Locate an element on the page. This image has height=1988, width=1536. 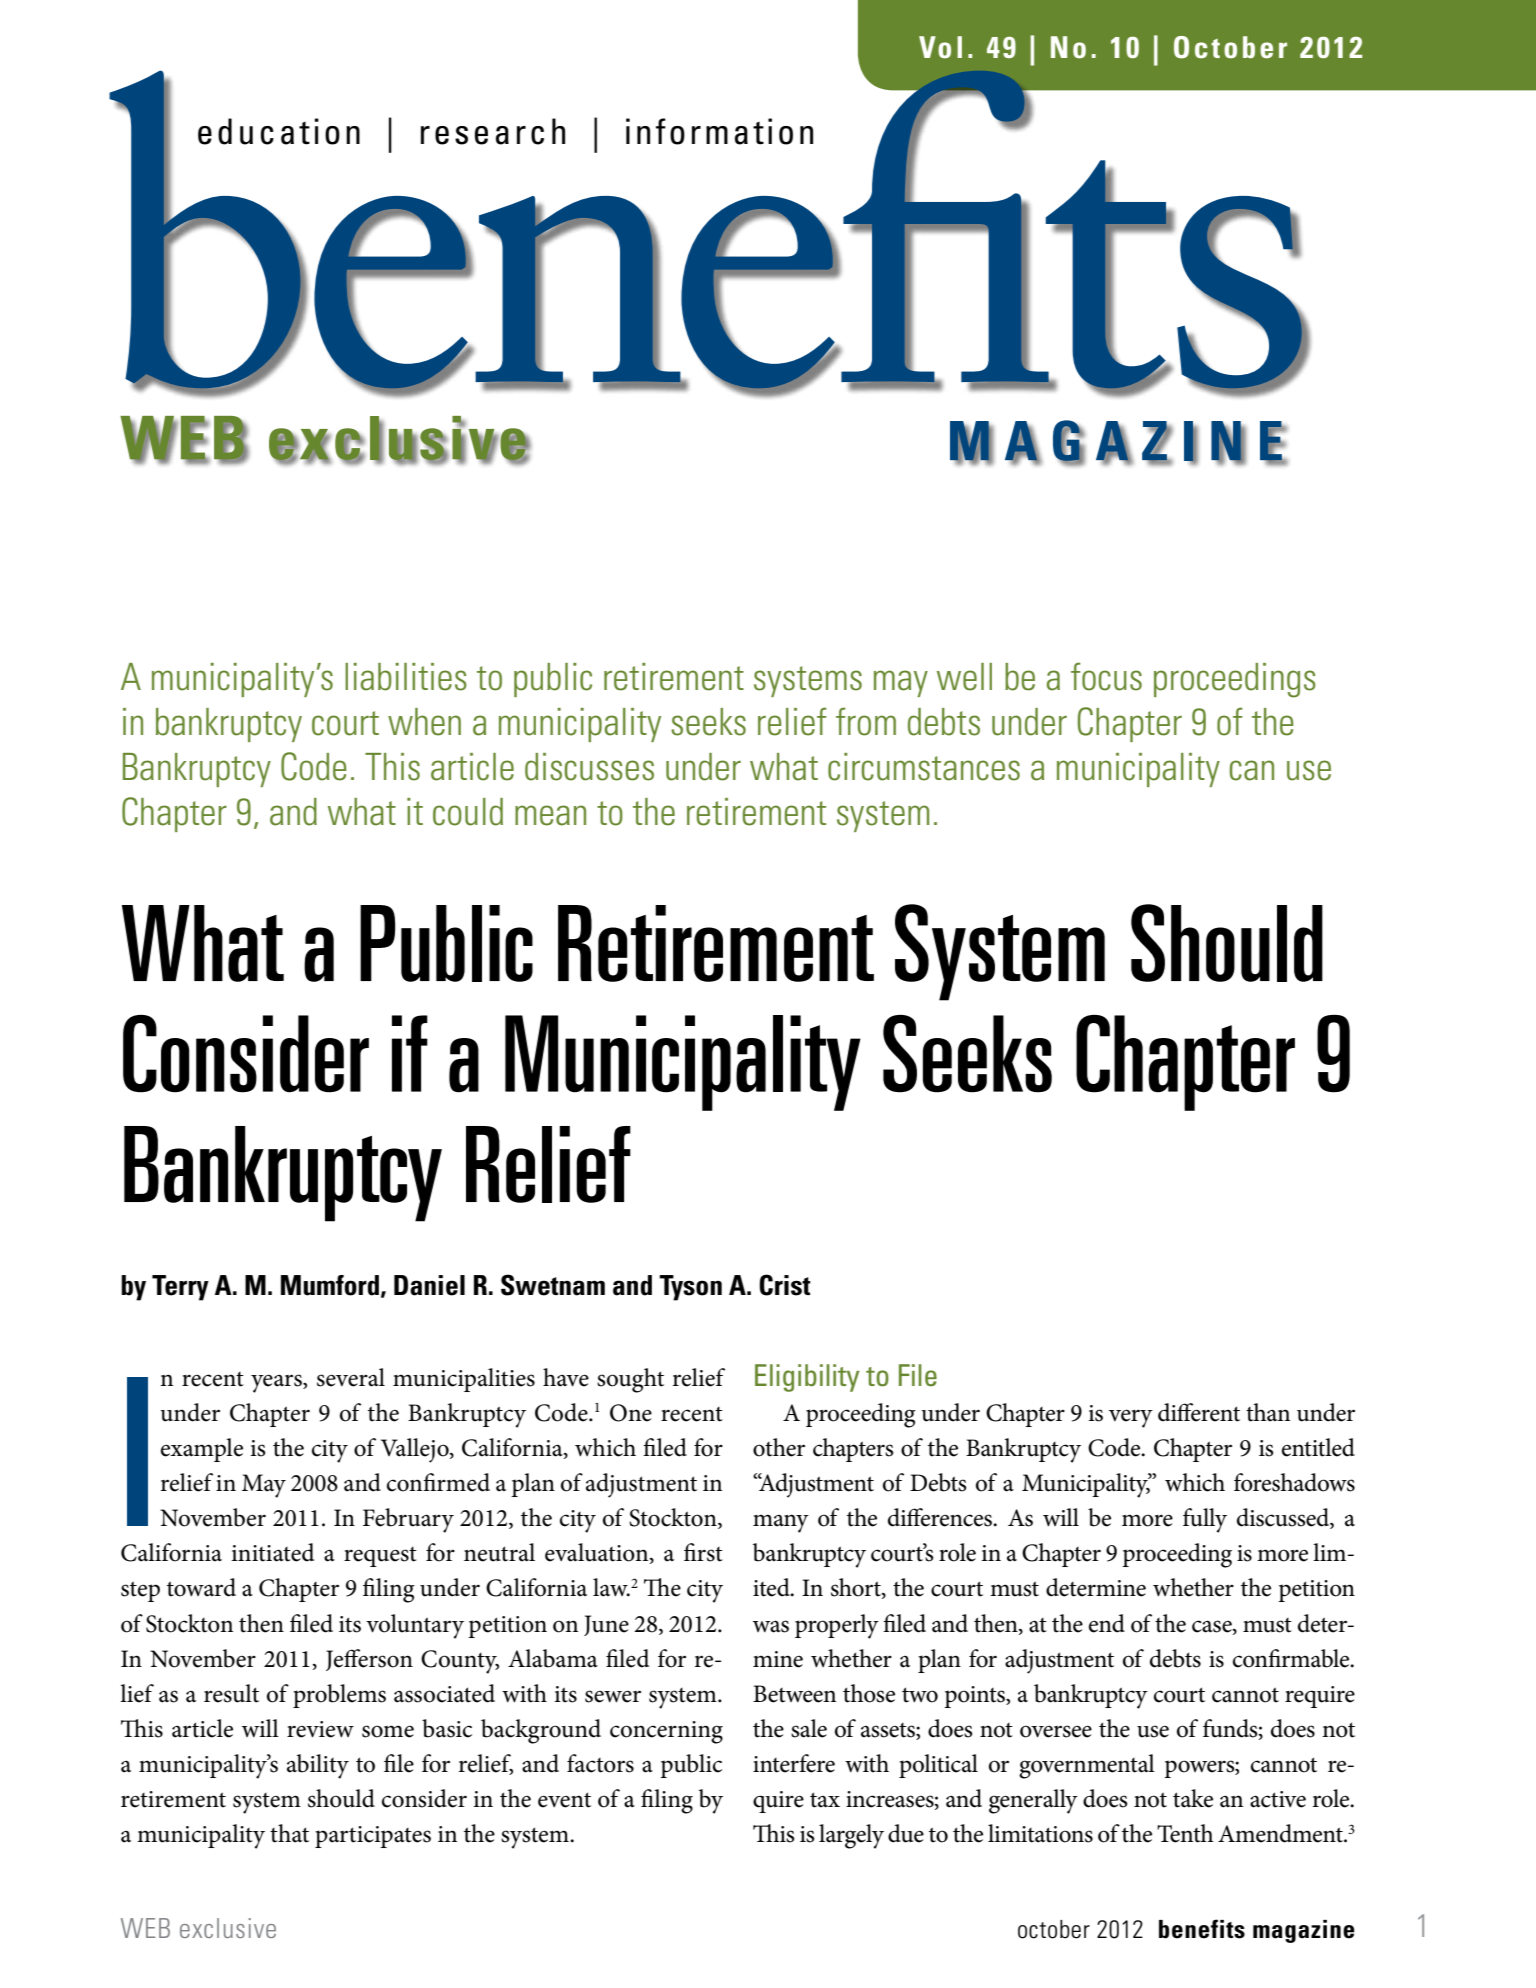
mean is located at coordinates (550, 815).
